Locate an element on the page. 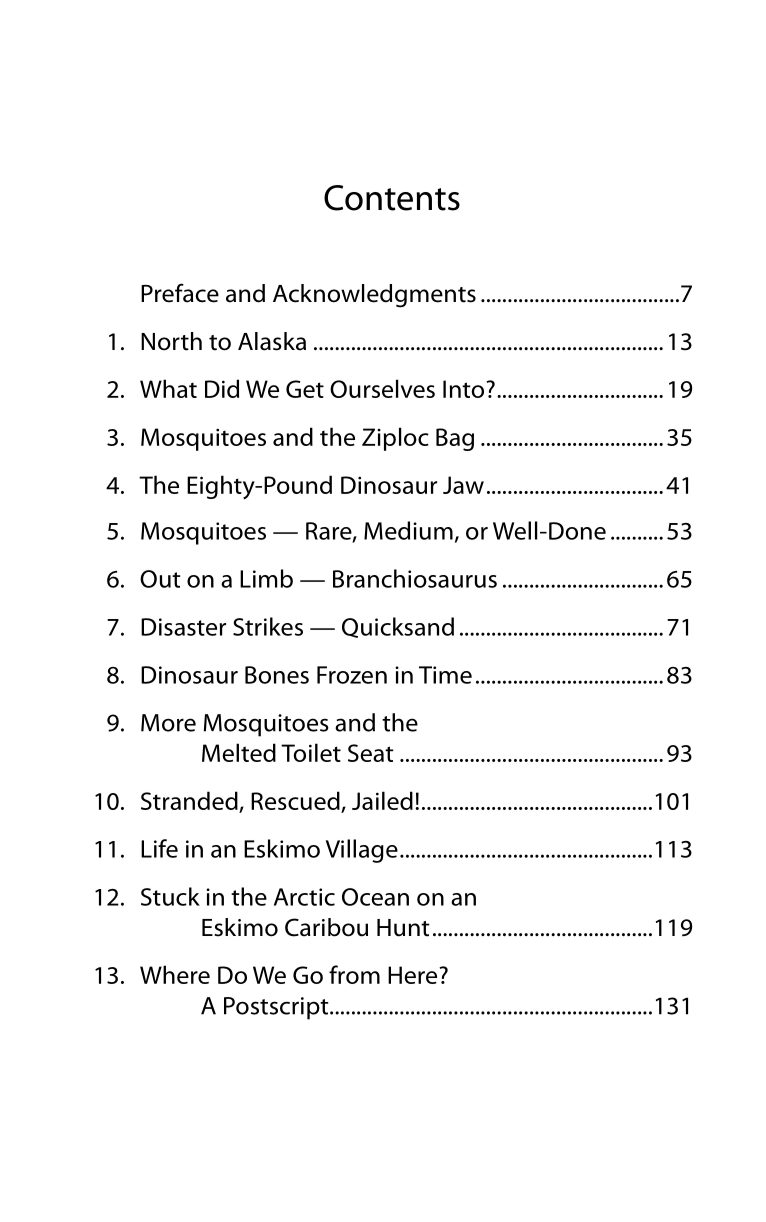 This image has width=766, height=1222. Medium is located at coordinates (408, 530).
